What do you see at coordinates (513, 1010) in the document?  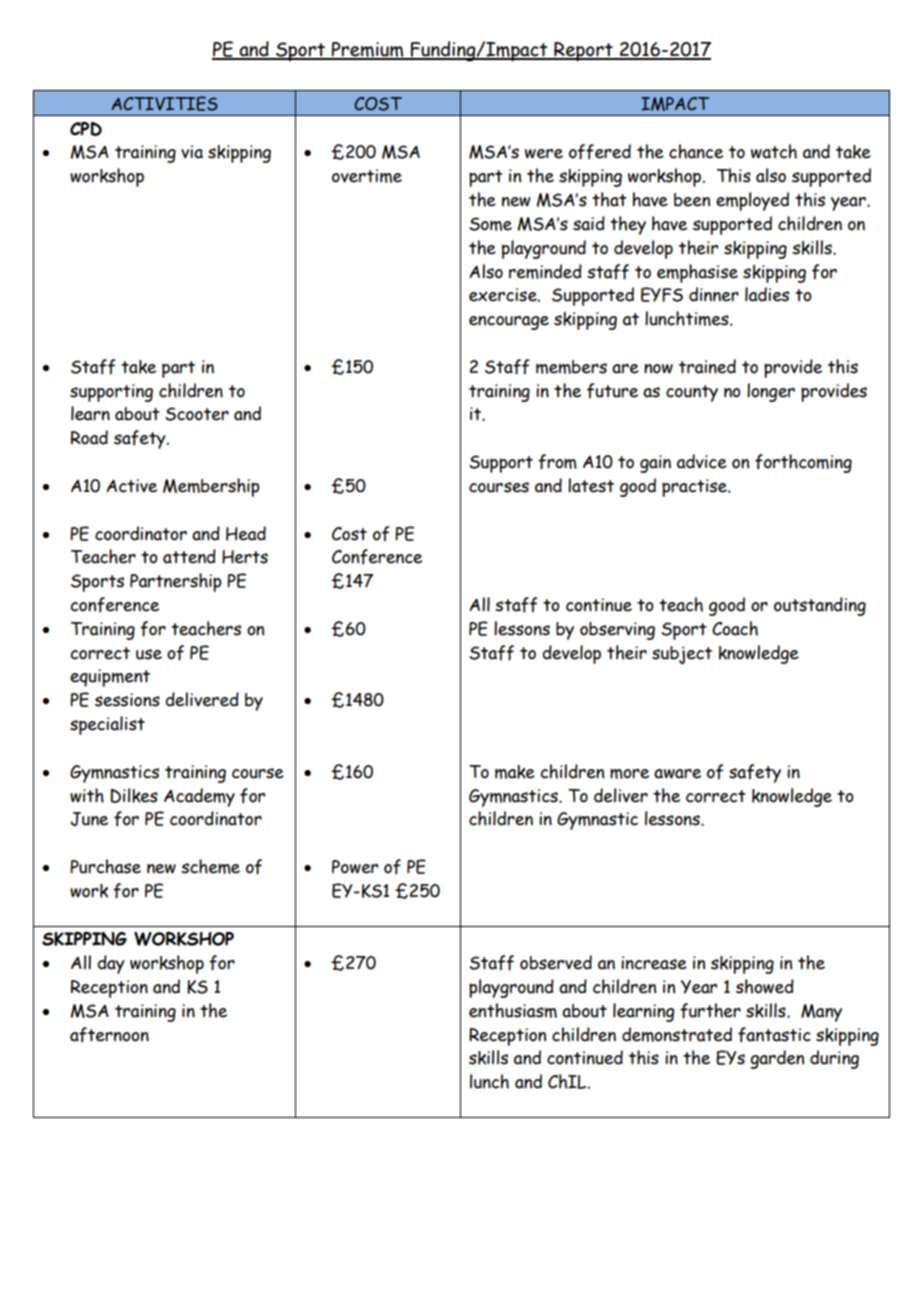 I see `enthusiasm` at bounding box center [513, 1010].
